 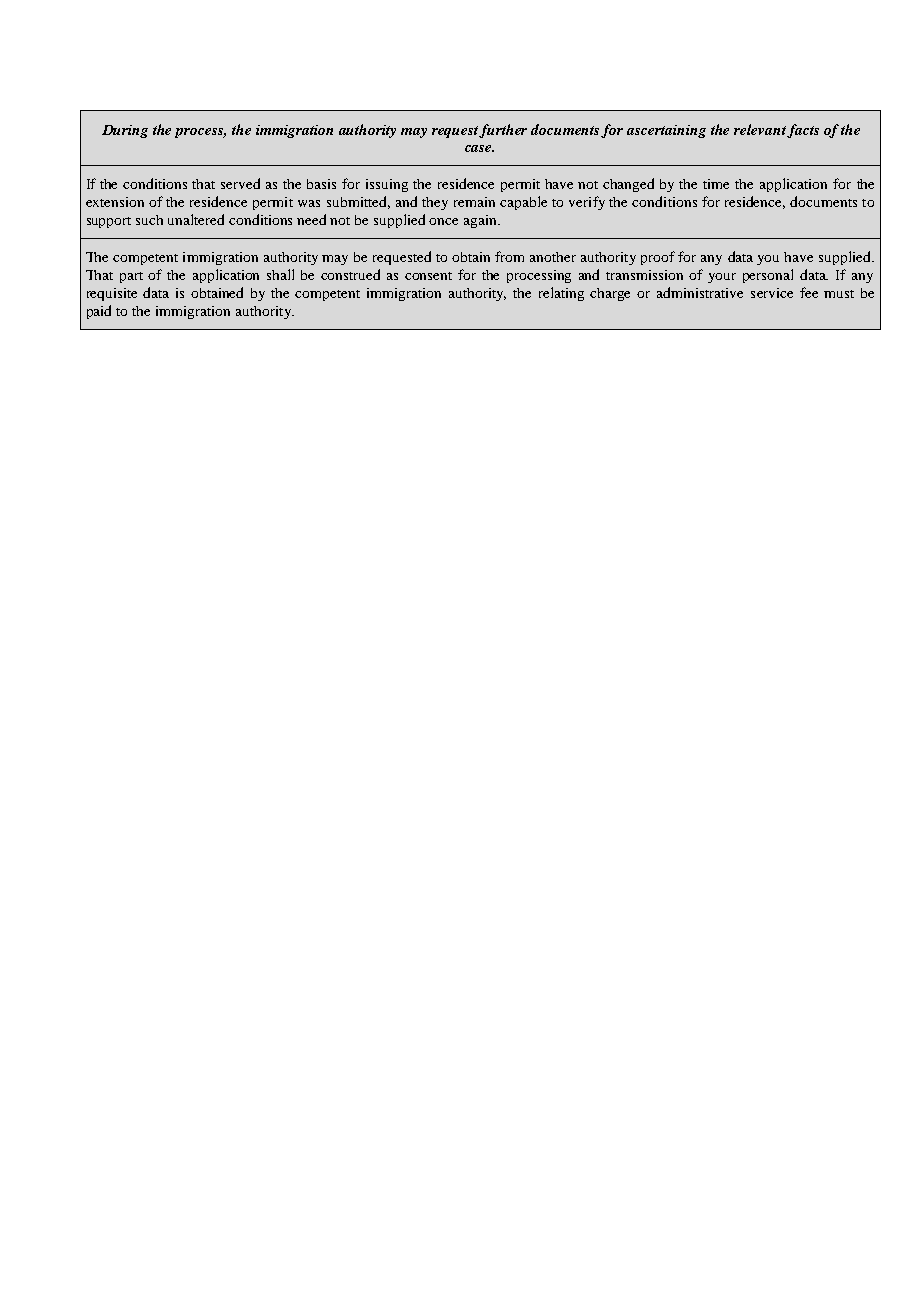 What do you see at coordinates (109, 222) in the page?
I see `support` at bounding box center [109, 222].
